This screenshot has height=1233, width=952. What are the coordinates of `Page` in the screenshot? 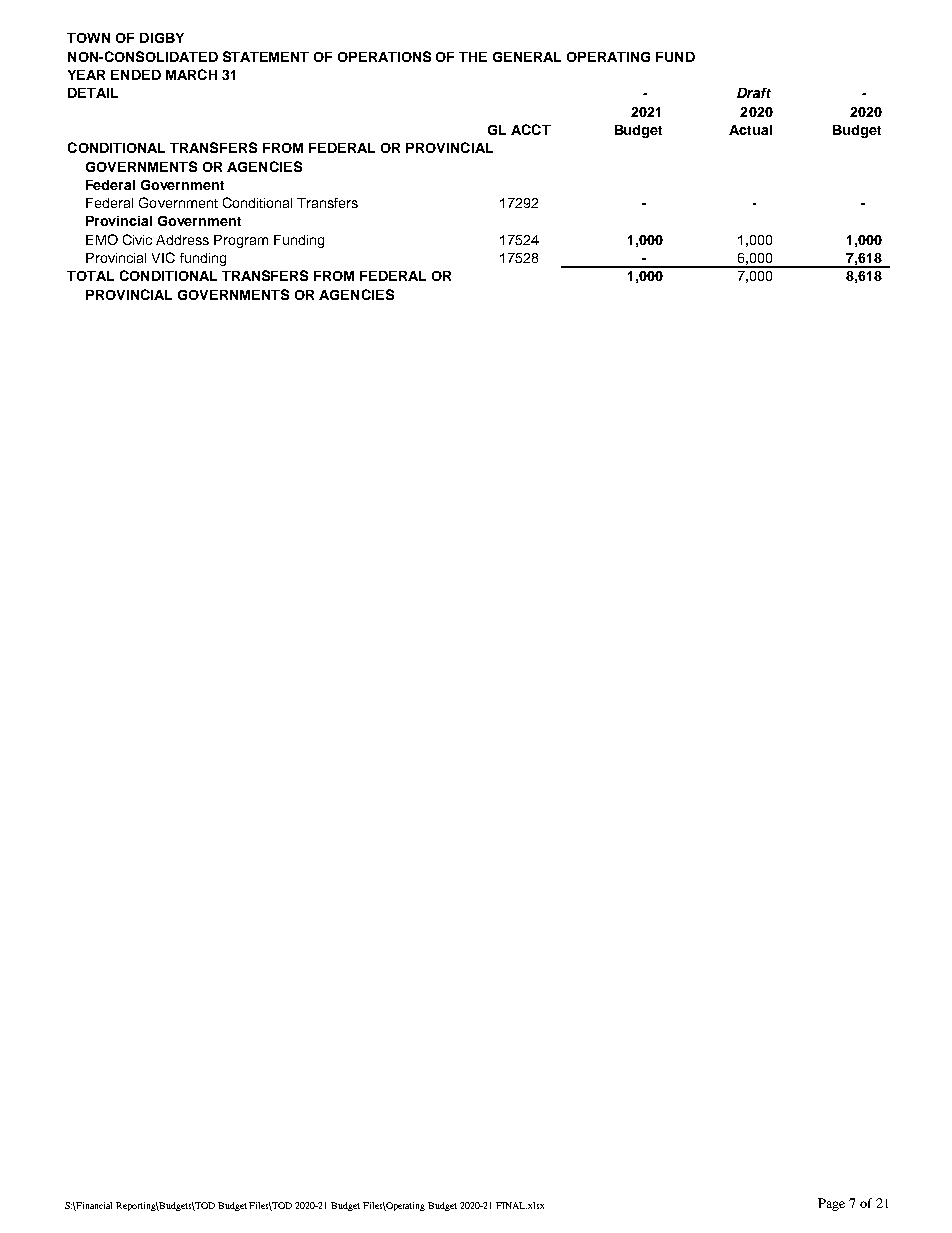 It's located at (831, 1204).
